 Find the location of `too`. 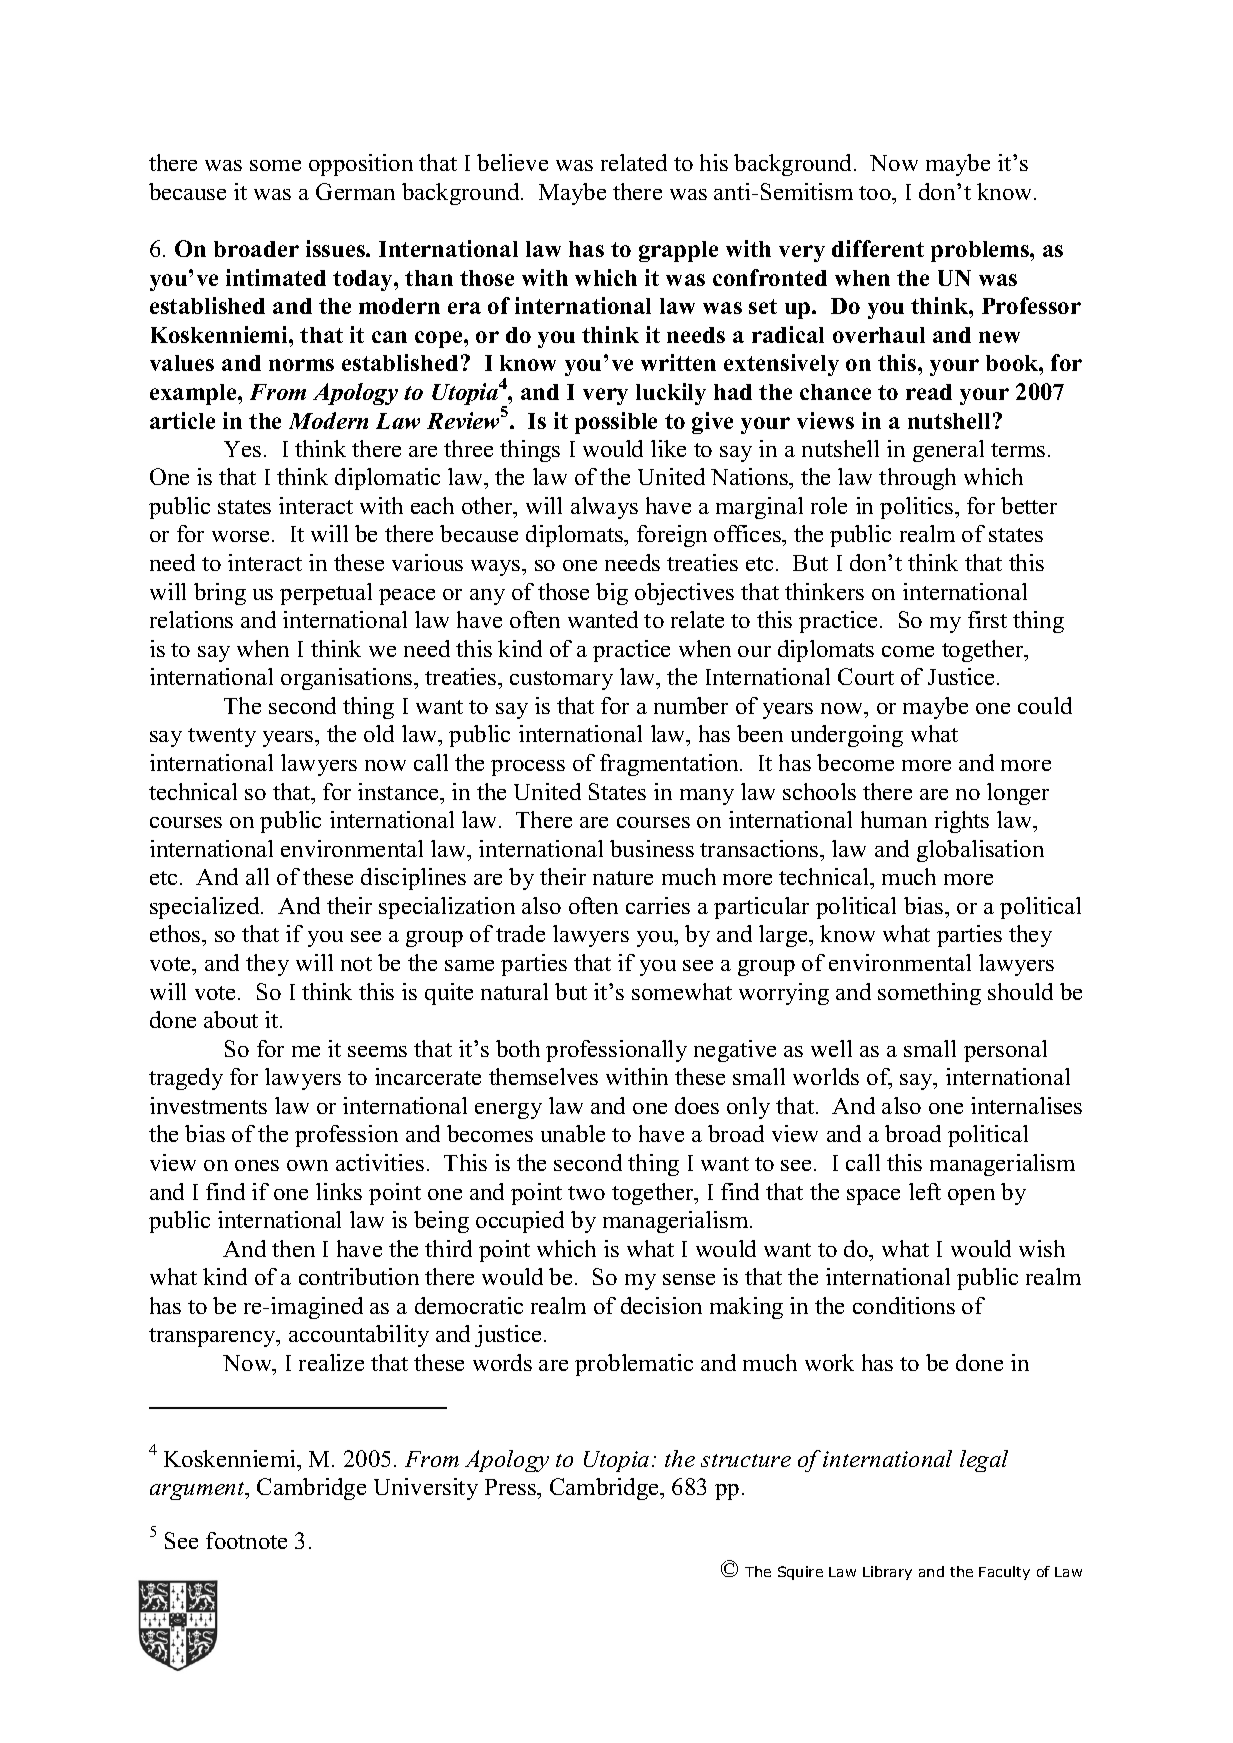

too is located at coordinates (876, 193).
